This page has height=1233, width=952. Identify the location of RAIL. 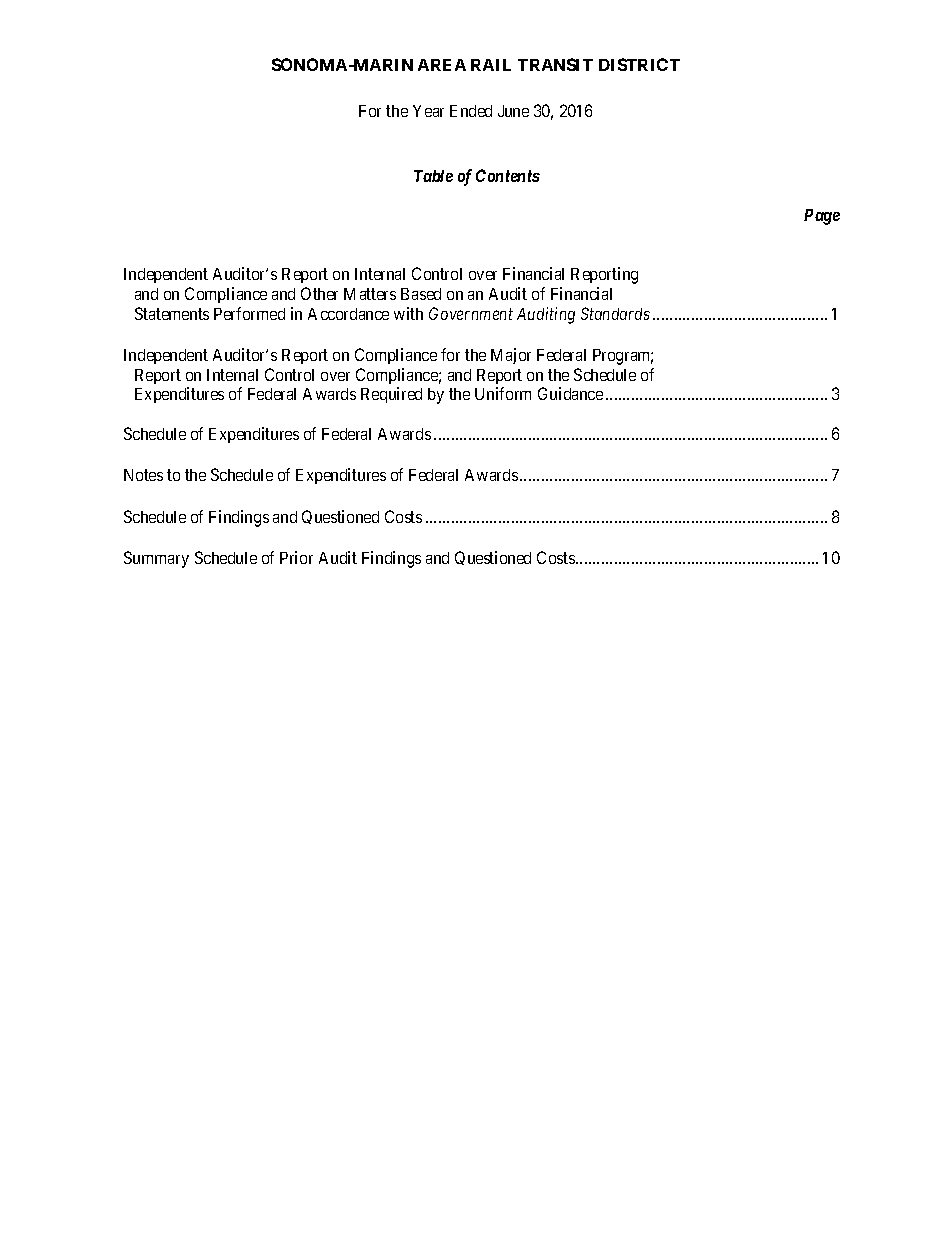
(491, 65).
